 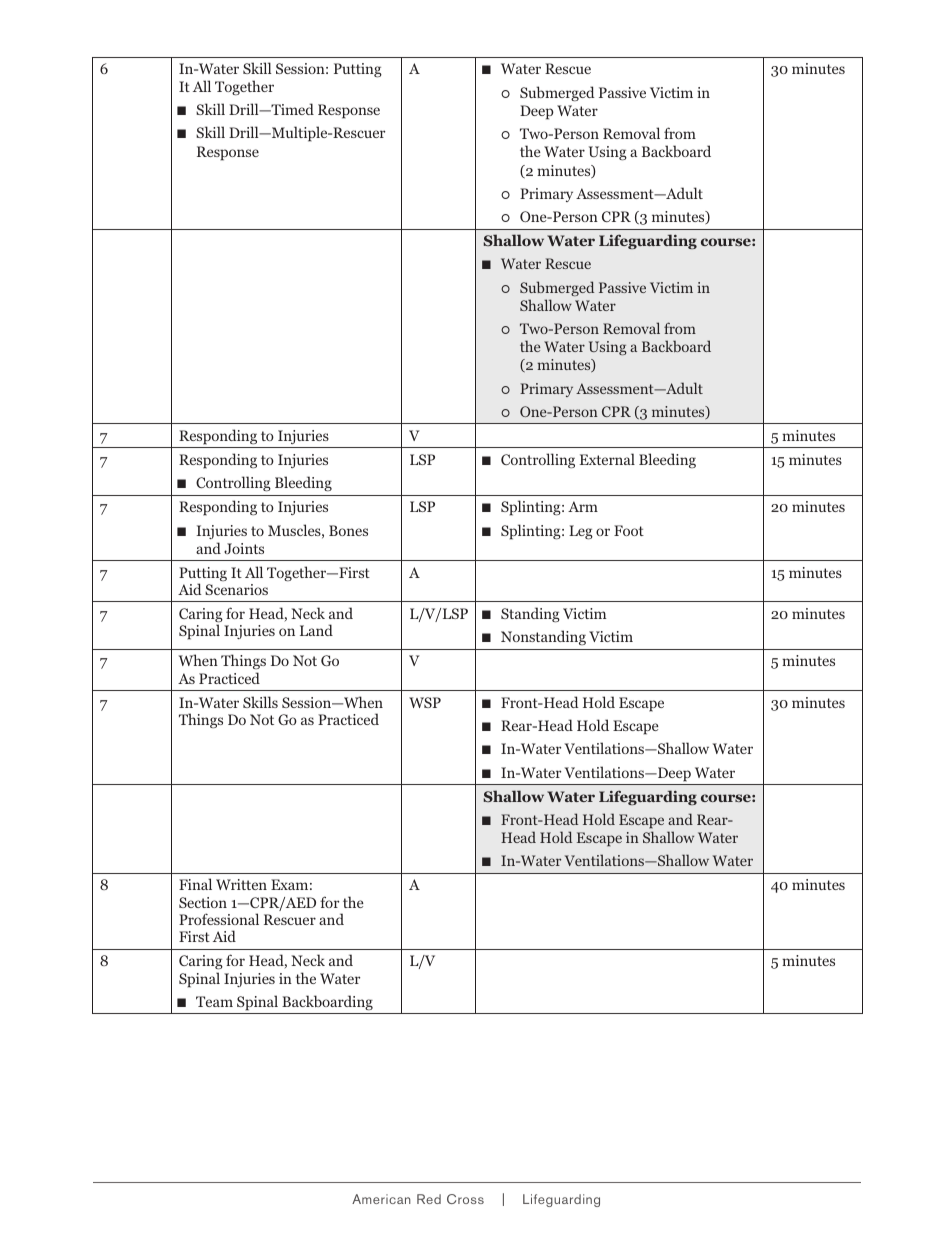 I want to click on Team, so click(x=214, y=1001).
